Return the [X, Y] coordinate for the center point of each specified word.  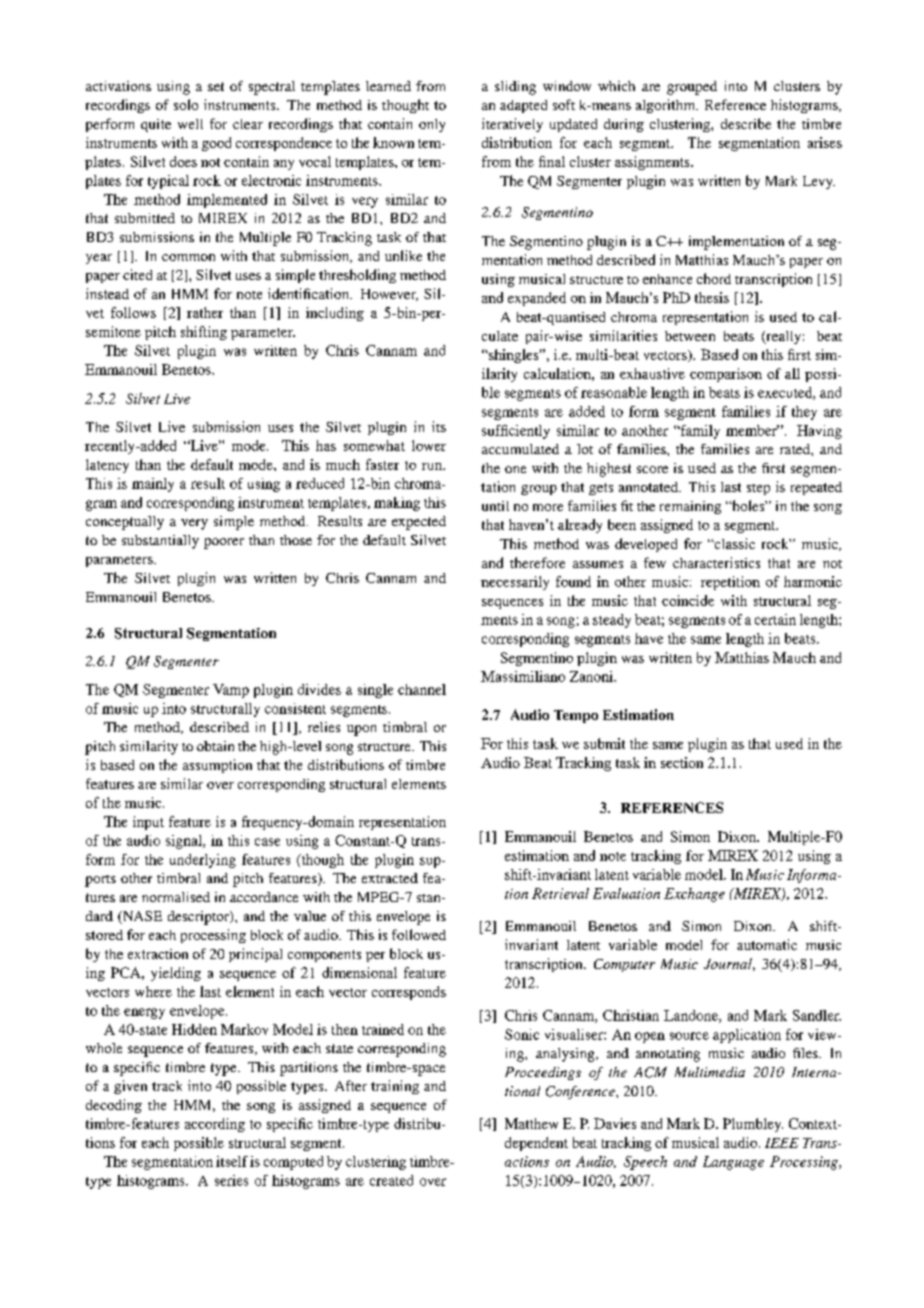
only [432, 125]
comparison [726, 375]
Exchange [694, 895]
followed [419, 934]
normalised [176, 897]
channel [422, 689]
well [190, 124]
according [215, 1125]
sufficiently [516, 432]
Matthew [531, 1123]
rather [205, 312]
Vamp [231, 691]
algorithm [667, 106]
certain [775, 619]
